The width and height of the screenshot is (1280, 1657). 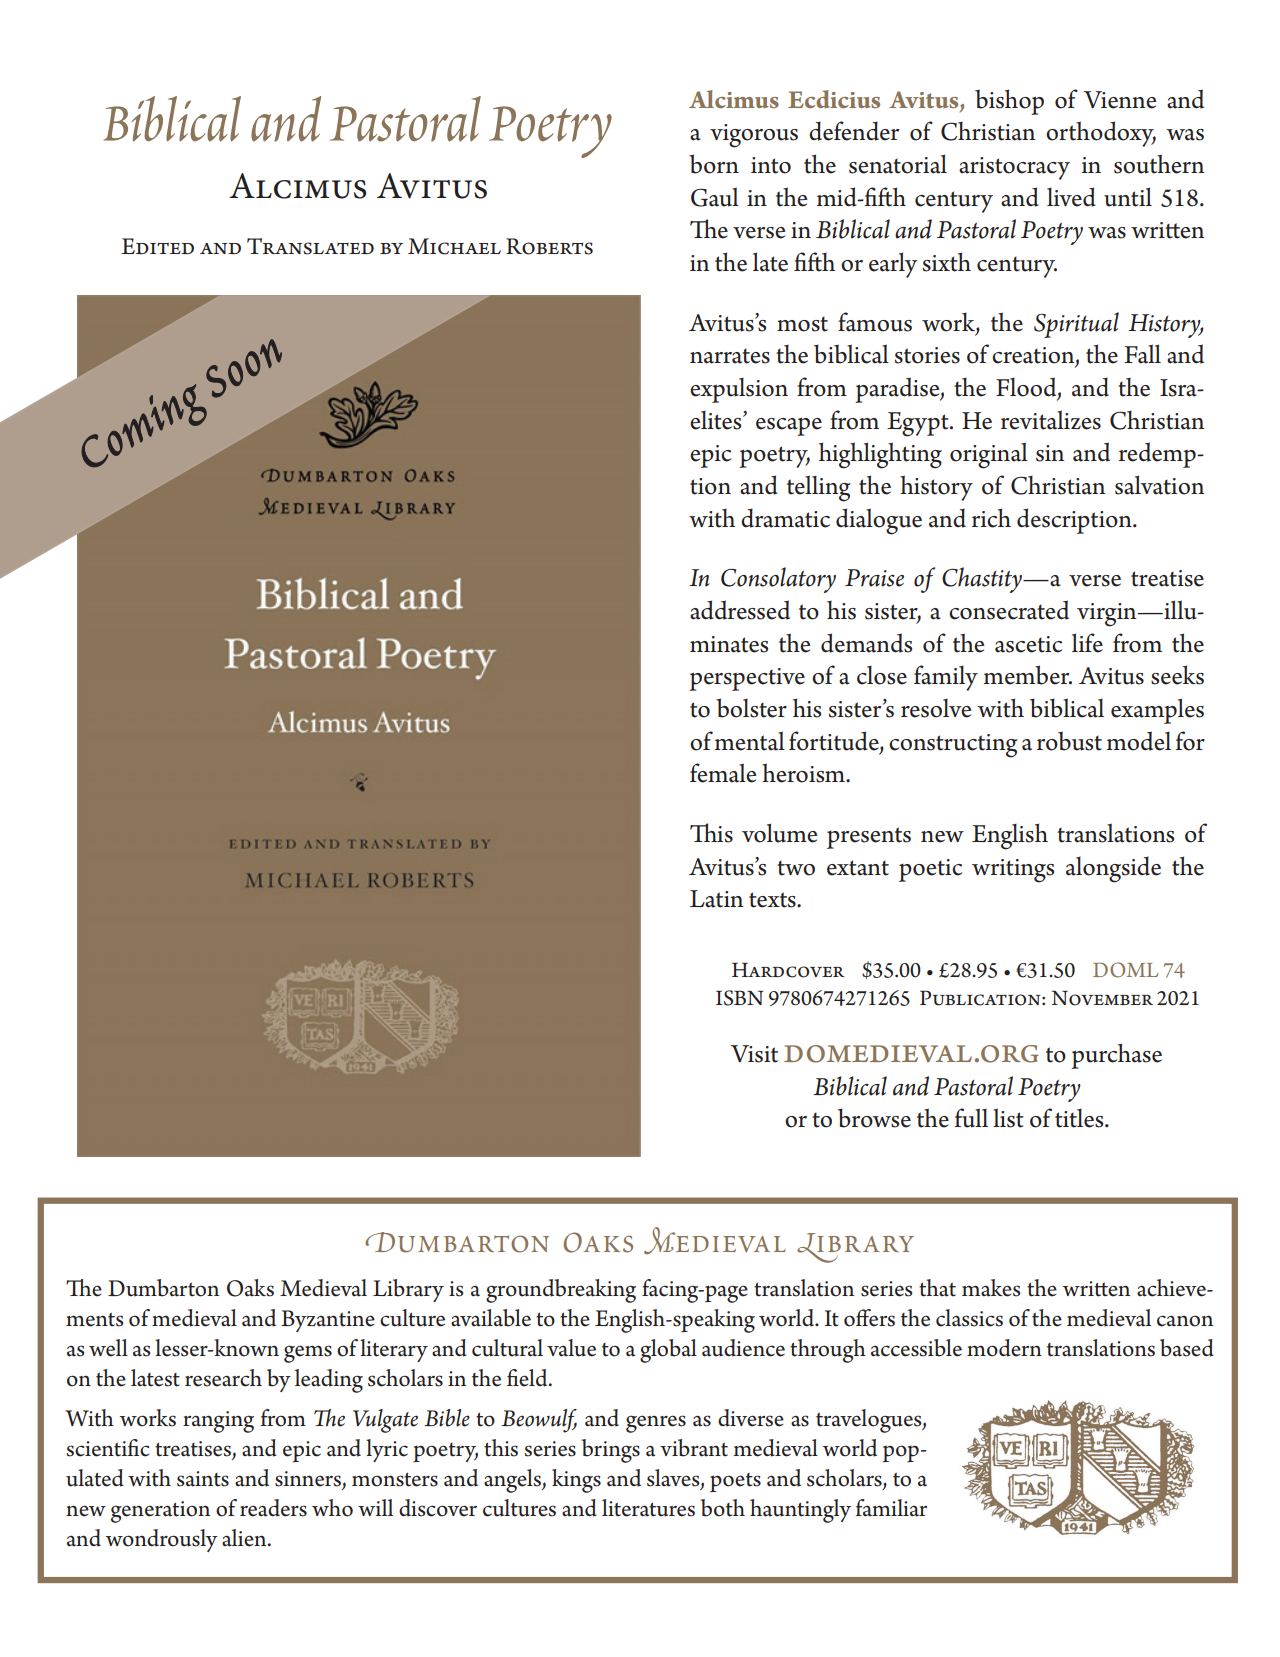 I want to click on female, so click(x=723, y=773).
